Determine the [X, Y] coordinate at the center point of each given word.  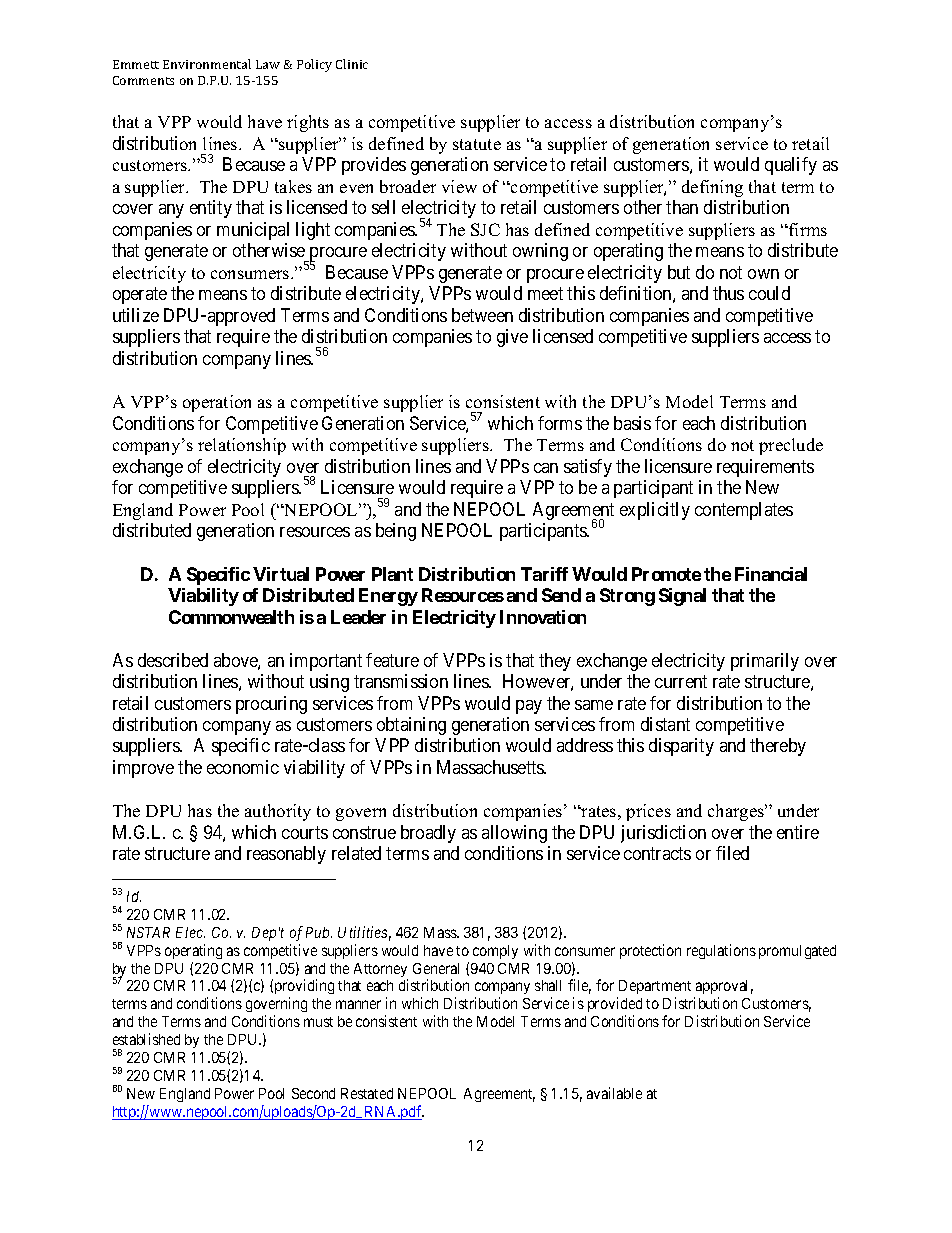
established [146, 1039]
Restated [367, 1093]
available [614, 1093]
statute [477, 144]
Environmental [207, 64]
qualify [791, 166]
